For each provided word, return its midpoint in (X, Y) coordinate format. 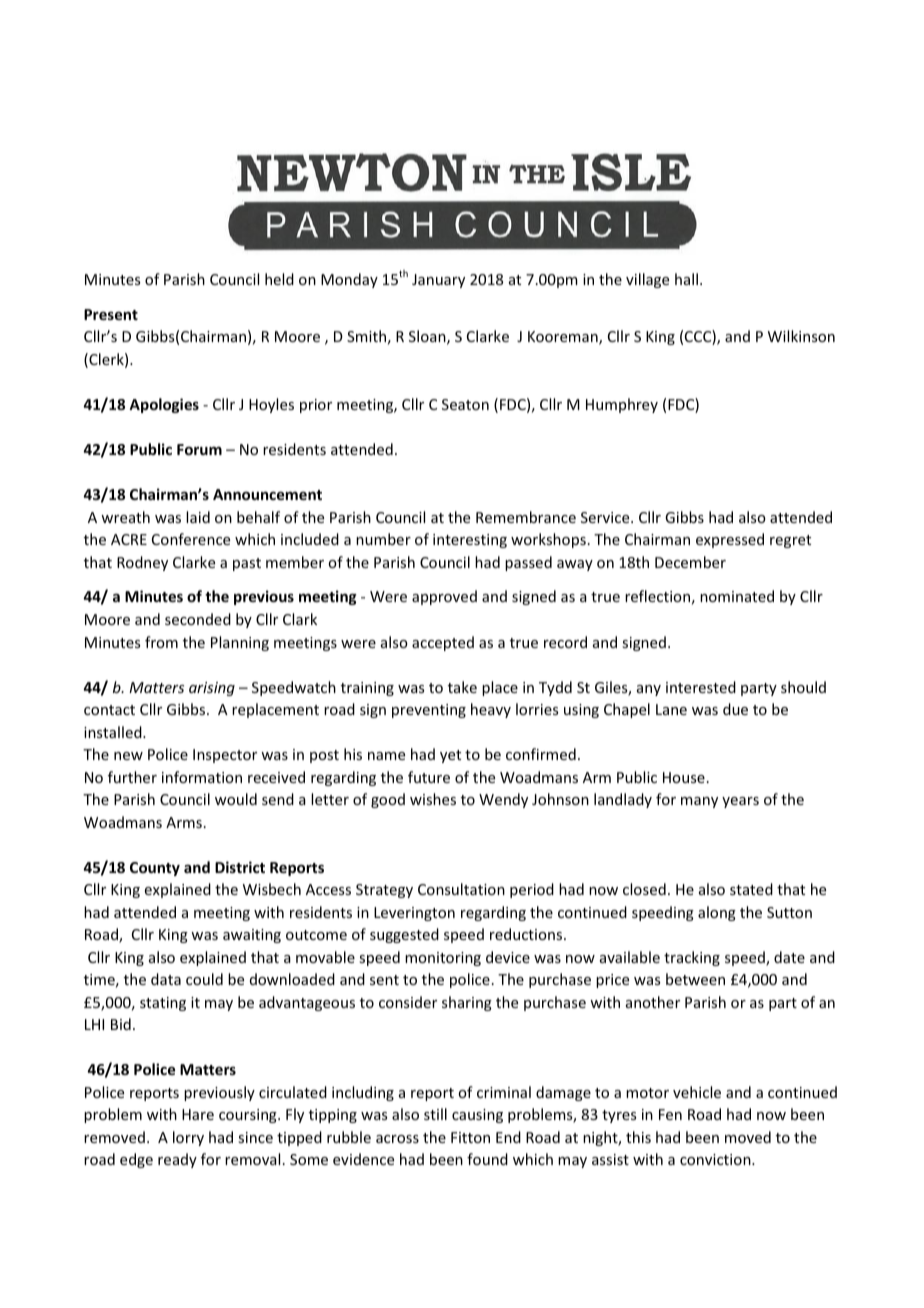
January (438, 281)
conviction (716, 1159)
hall (686, 279)
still (435, 1114)
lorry (188, 1138)
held (279, 279)
